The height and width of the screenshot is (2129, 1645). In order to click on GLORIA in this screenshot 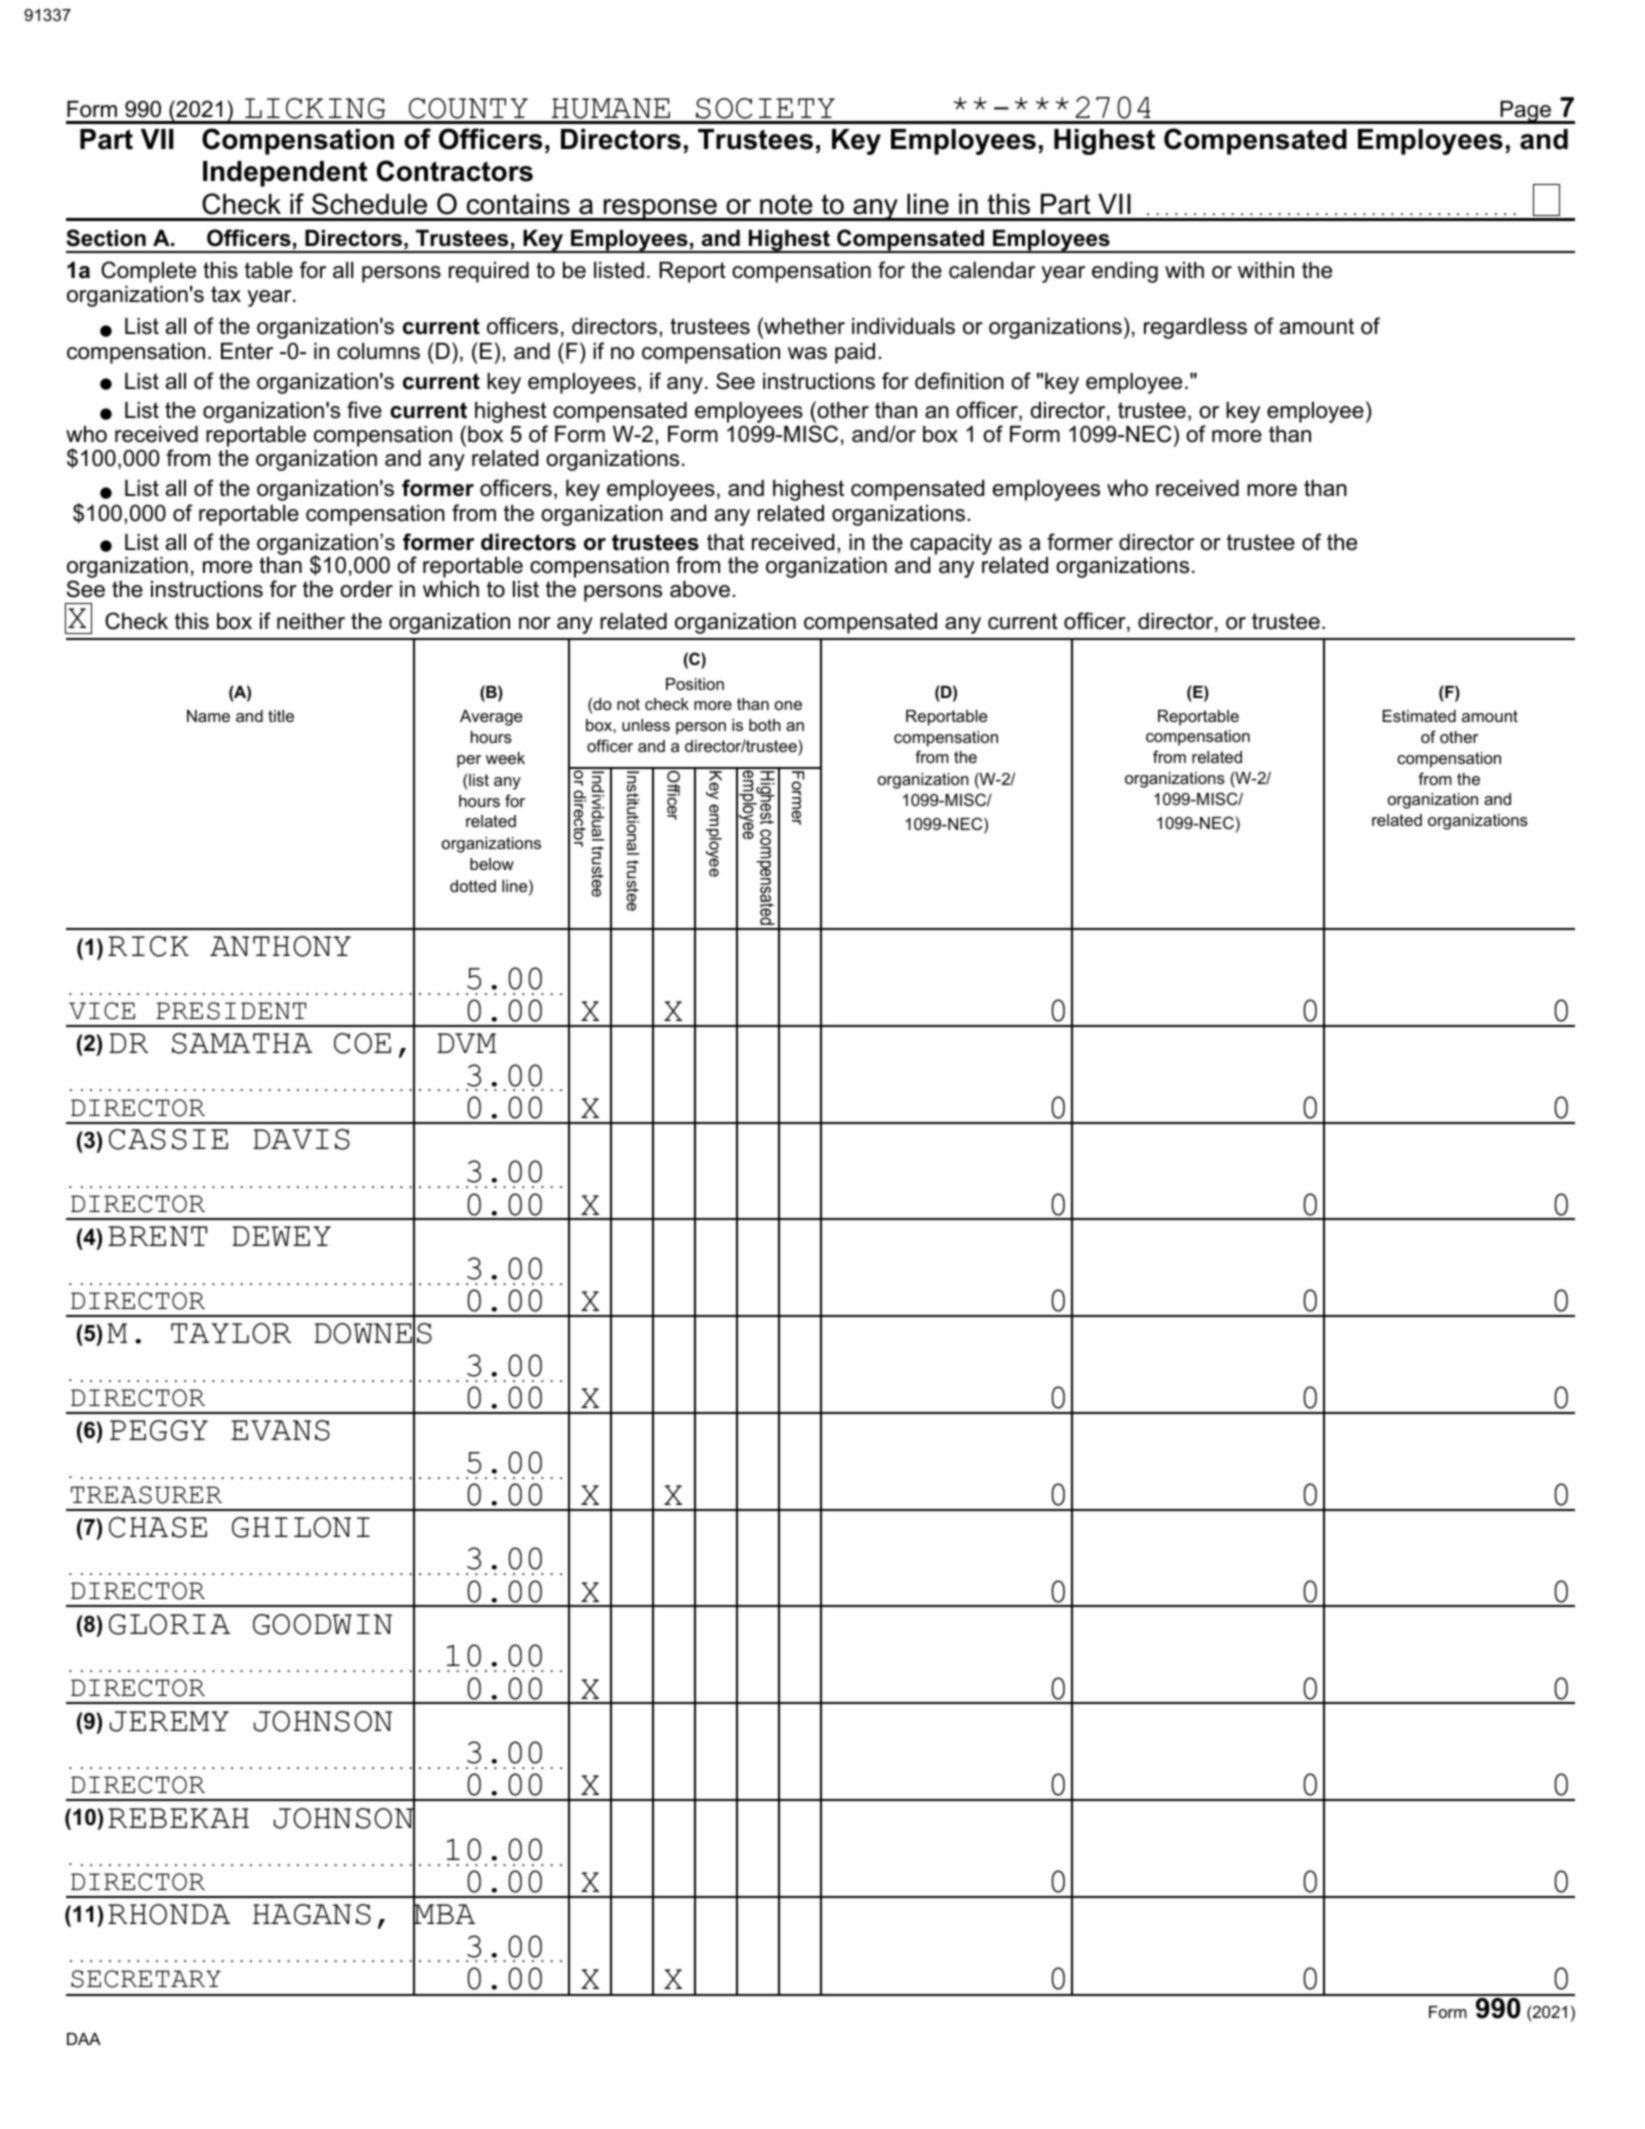, I will do `click(169, 1624)`.
